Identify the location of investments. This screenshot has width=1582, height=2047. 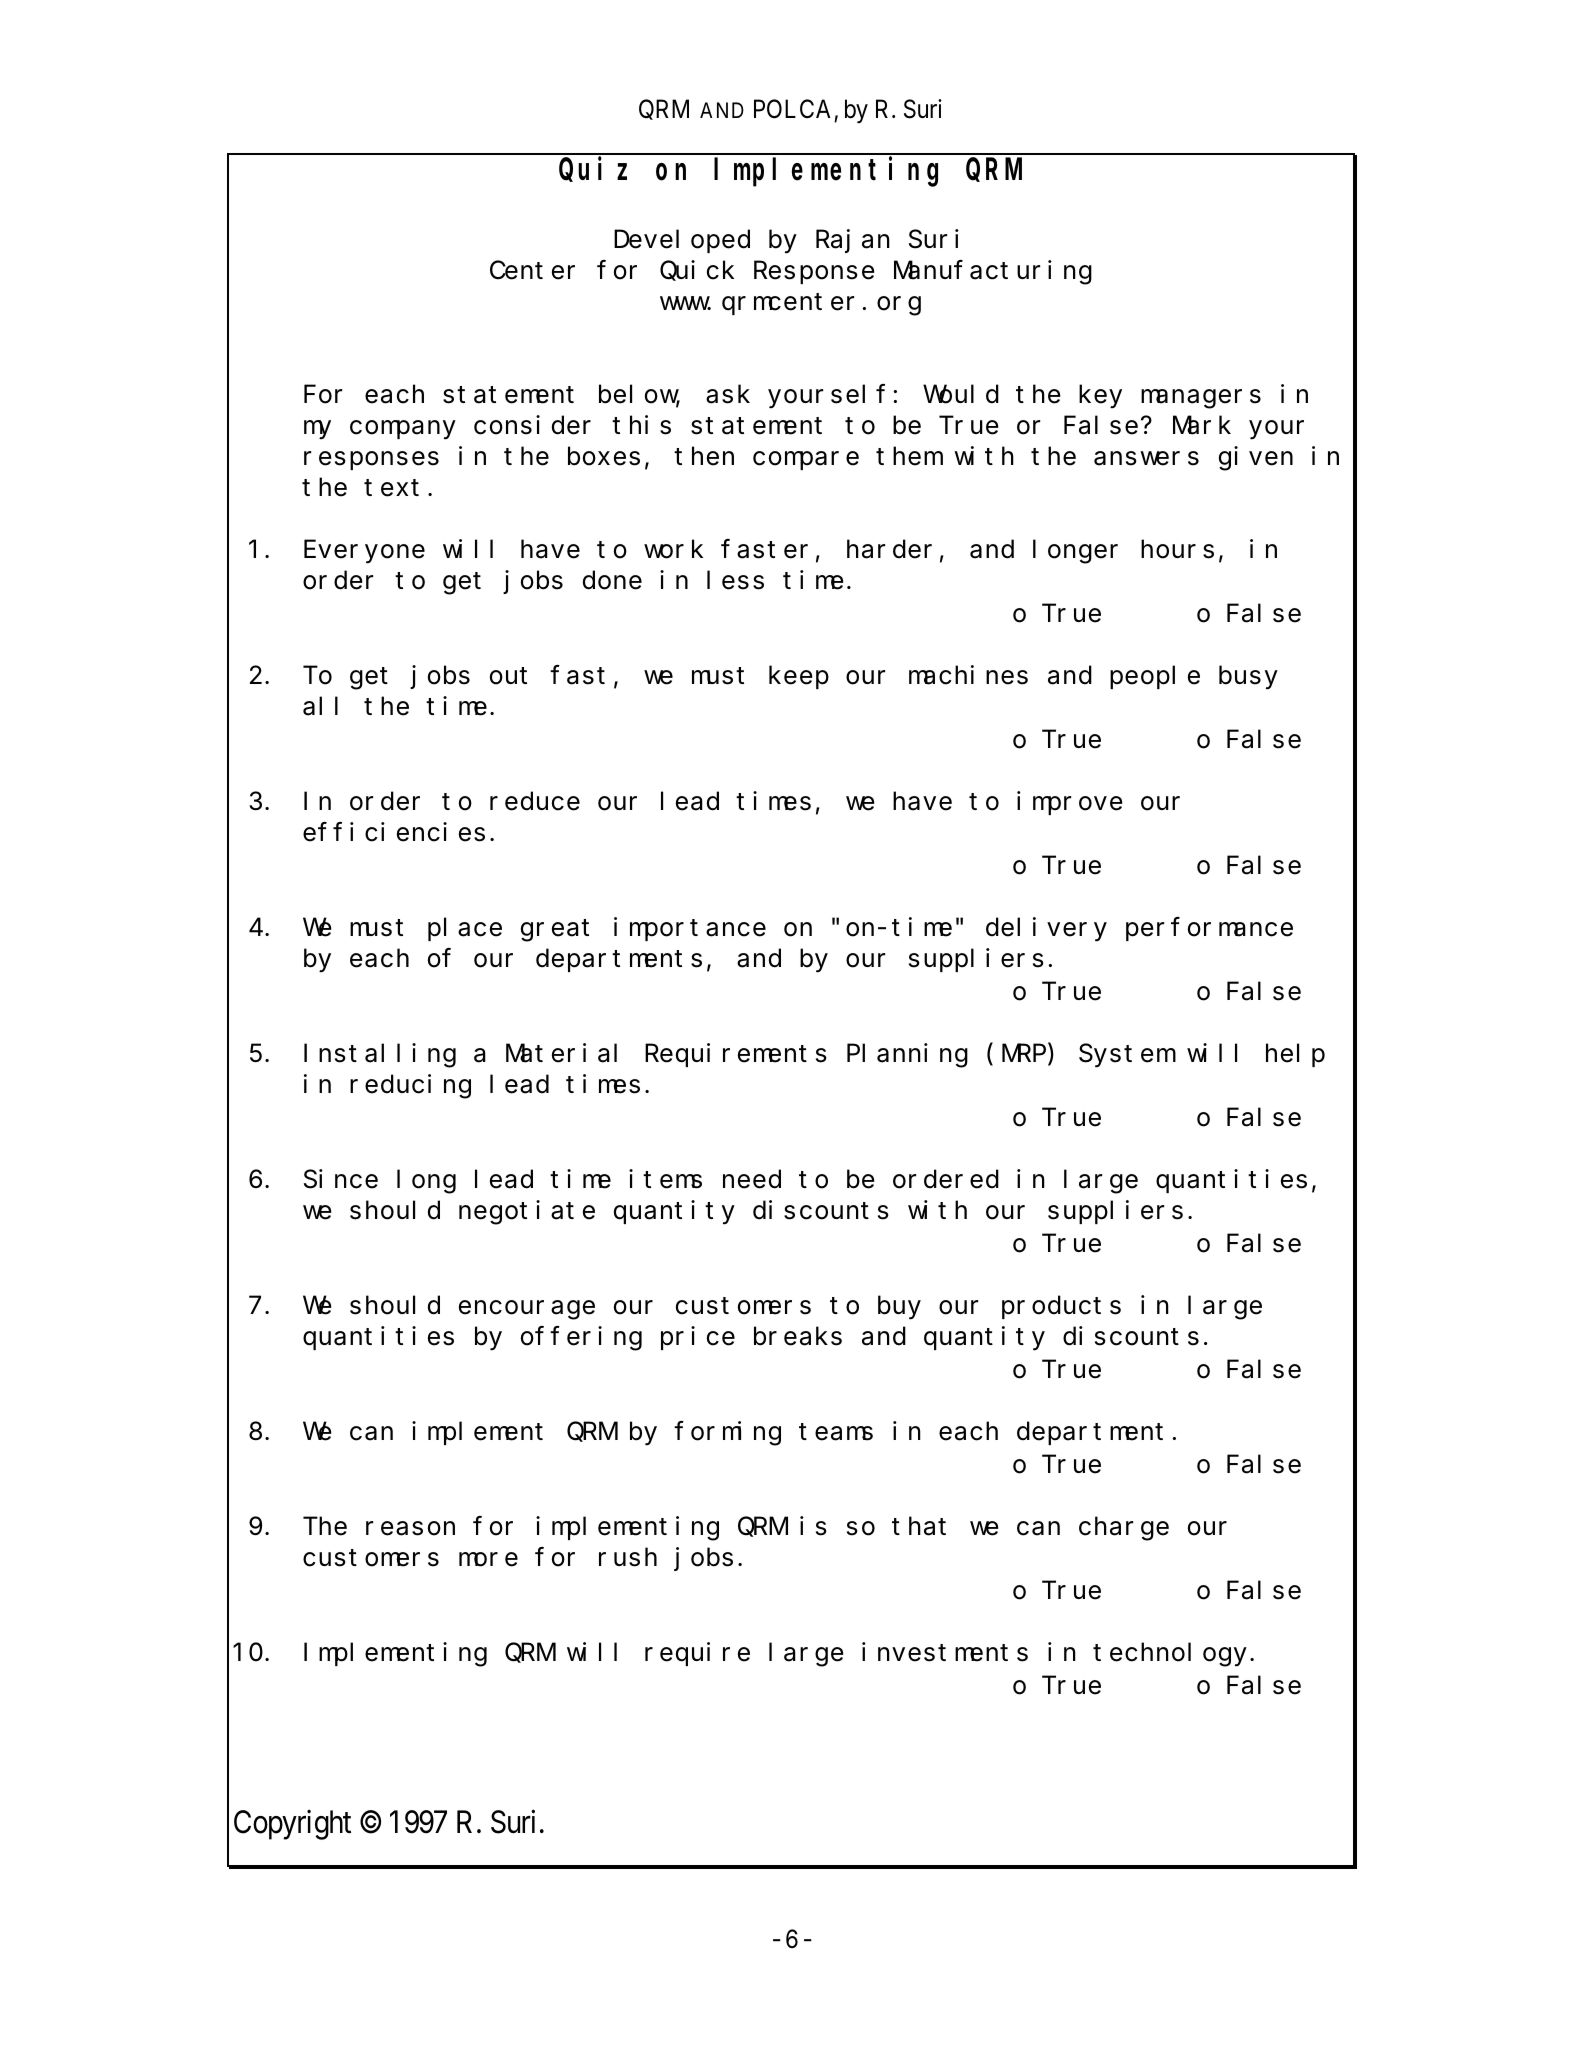
(945, 1652).
